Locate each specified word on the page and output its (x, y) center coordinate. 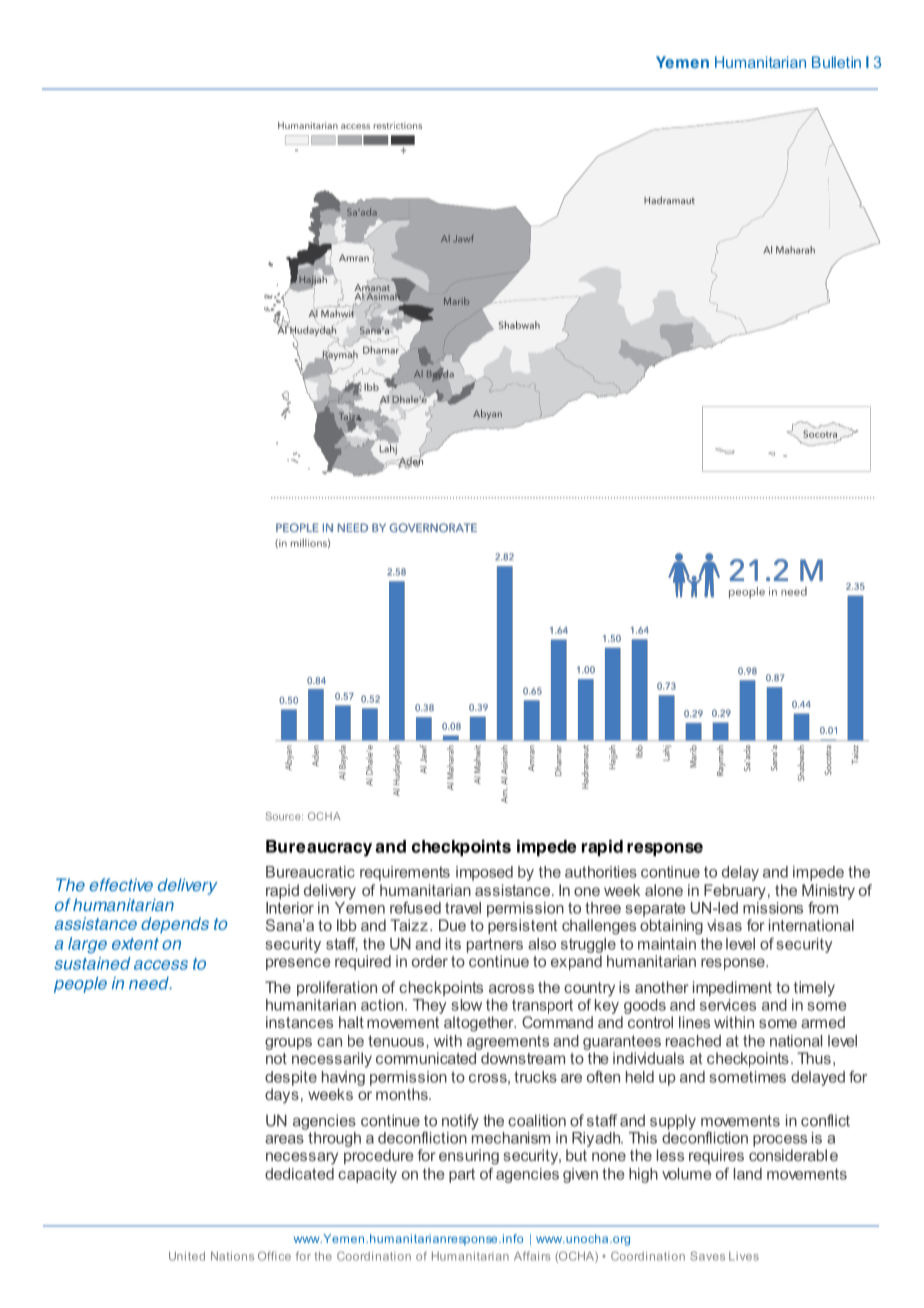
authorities (601, 872)
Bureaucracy (319, 848)
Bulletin (836, 62)
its (453, 944)
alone (664, 890)
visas (724, 925)
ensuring (469, 1157)
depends (175, 925)
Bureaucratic (310, 872)
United (187, 1256)
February (735, 892)
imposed (484, 873)
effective (121, 884)
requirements (405, 873)
